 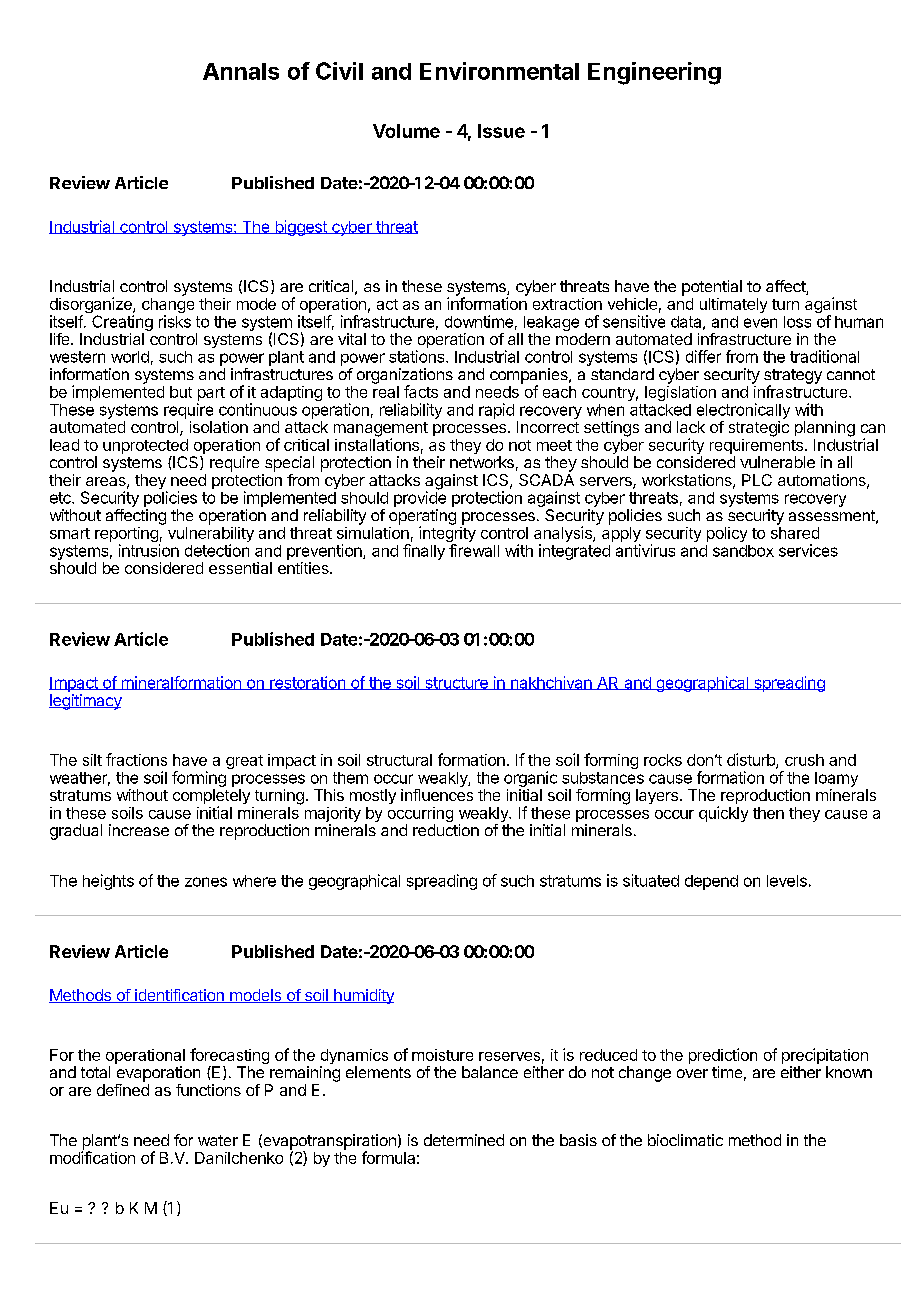 What do you see at coordinates (759, 429) in the image?
I see `strategic` at bounding box center [759, 429].
